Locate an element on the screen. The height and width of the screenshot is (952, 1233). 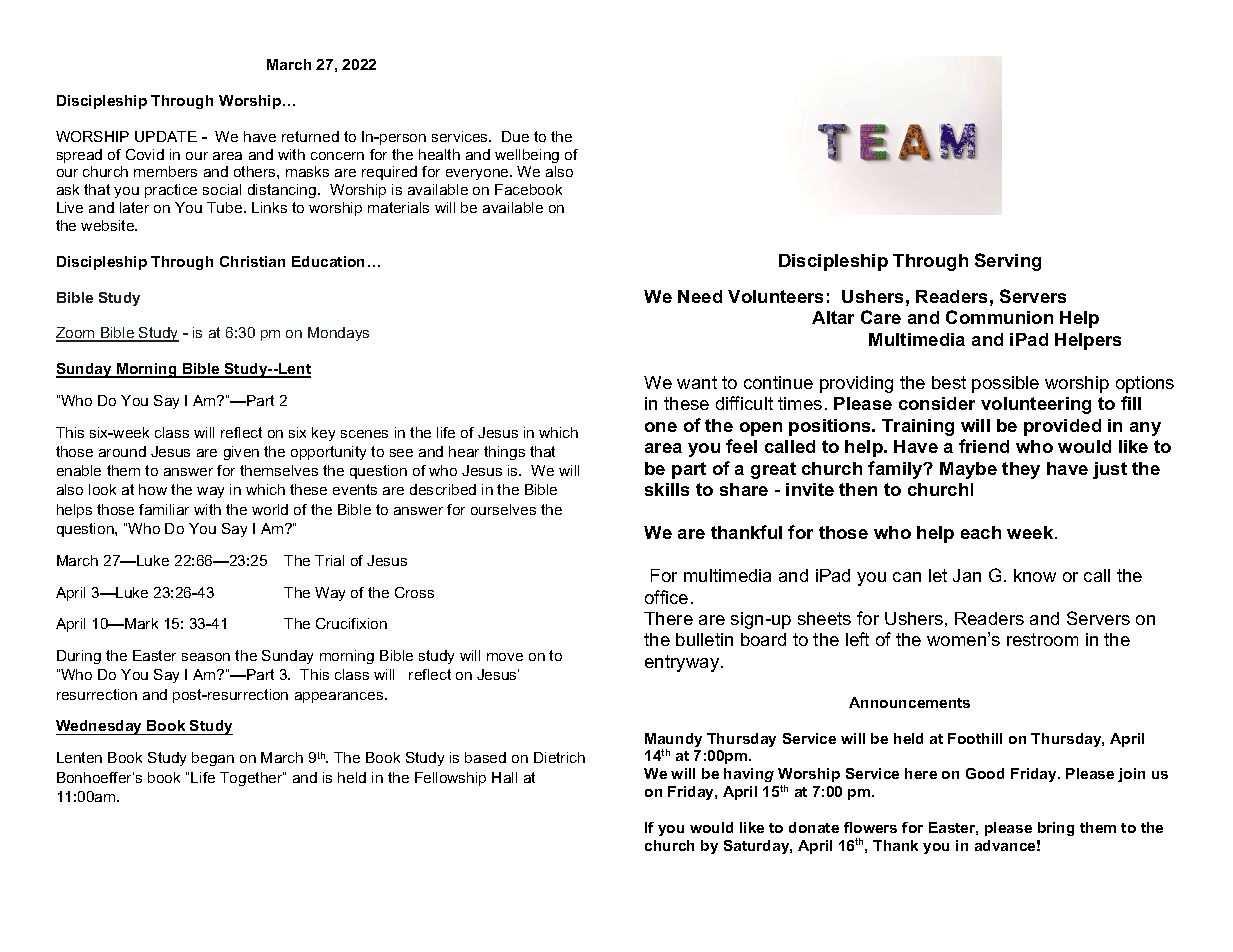
Need is located at coordinates (700, 296).
